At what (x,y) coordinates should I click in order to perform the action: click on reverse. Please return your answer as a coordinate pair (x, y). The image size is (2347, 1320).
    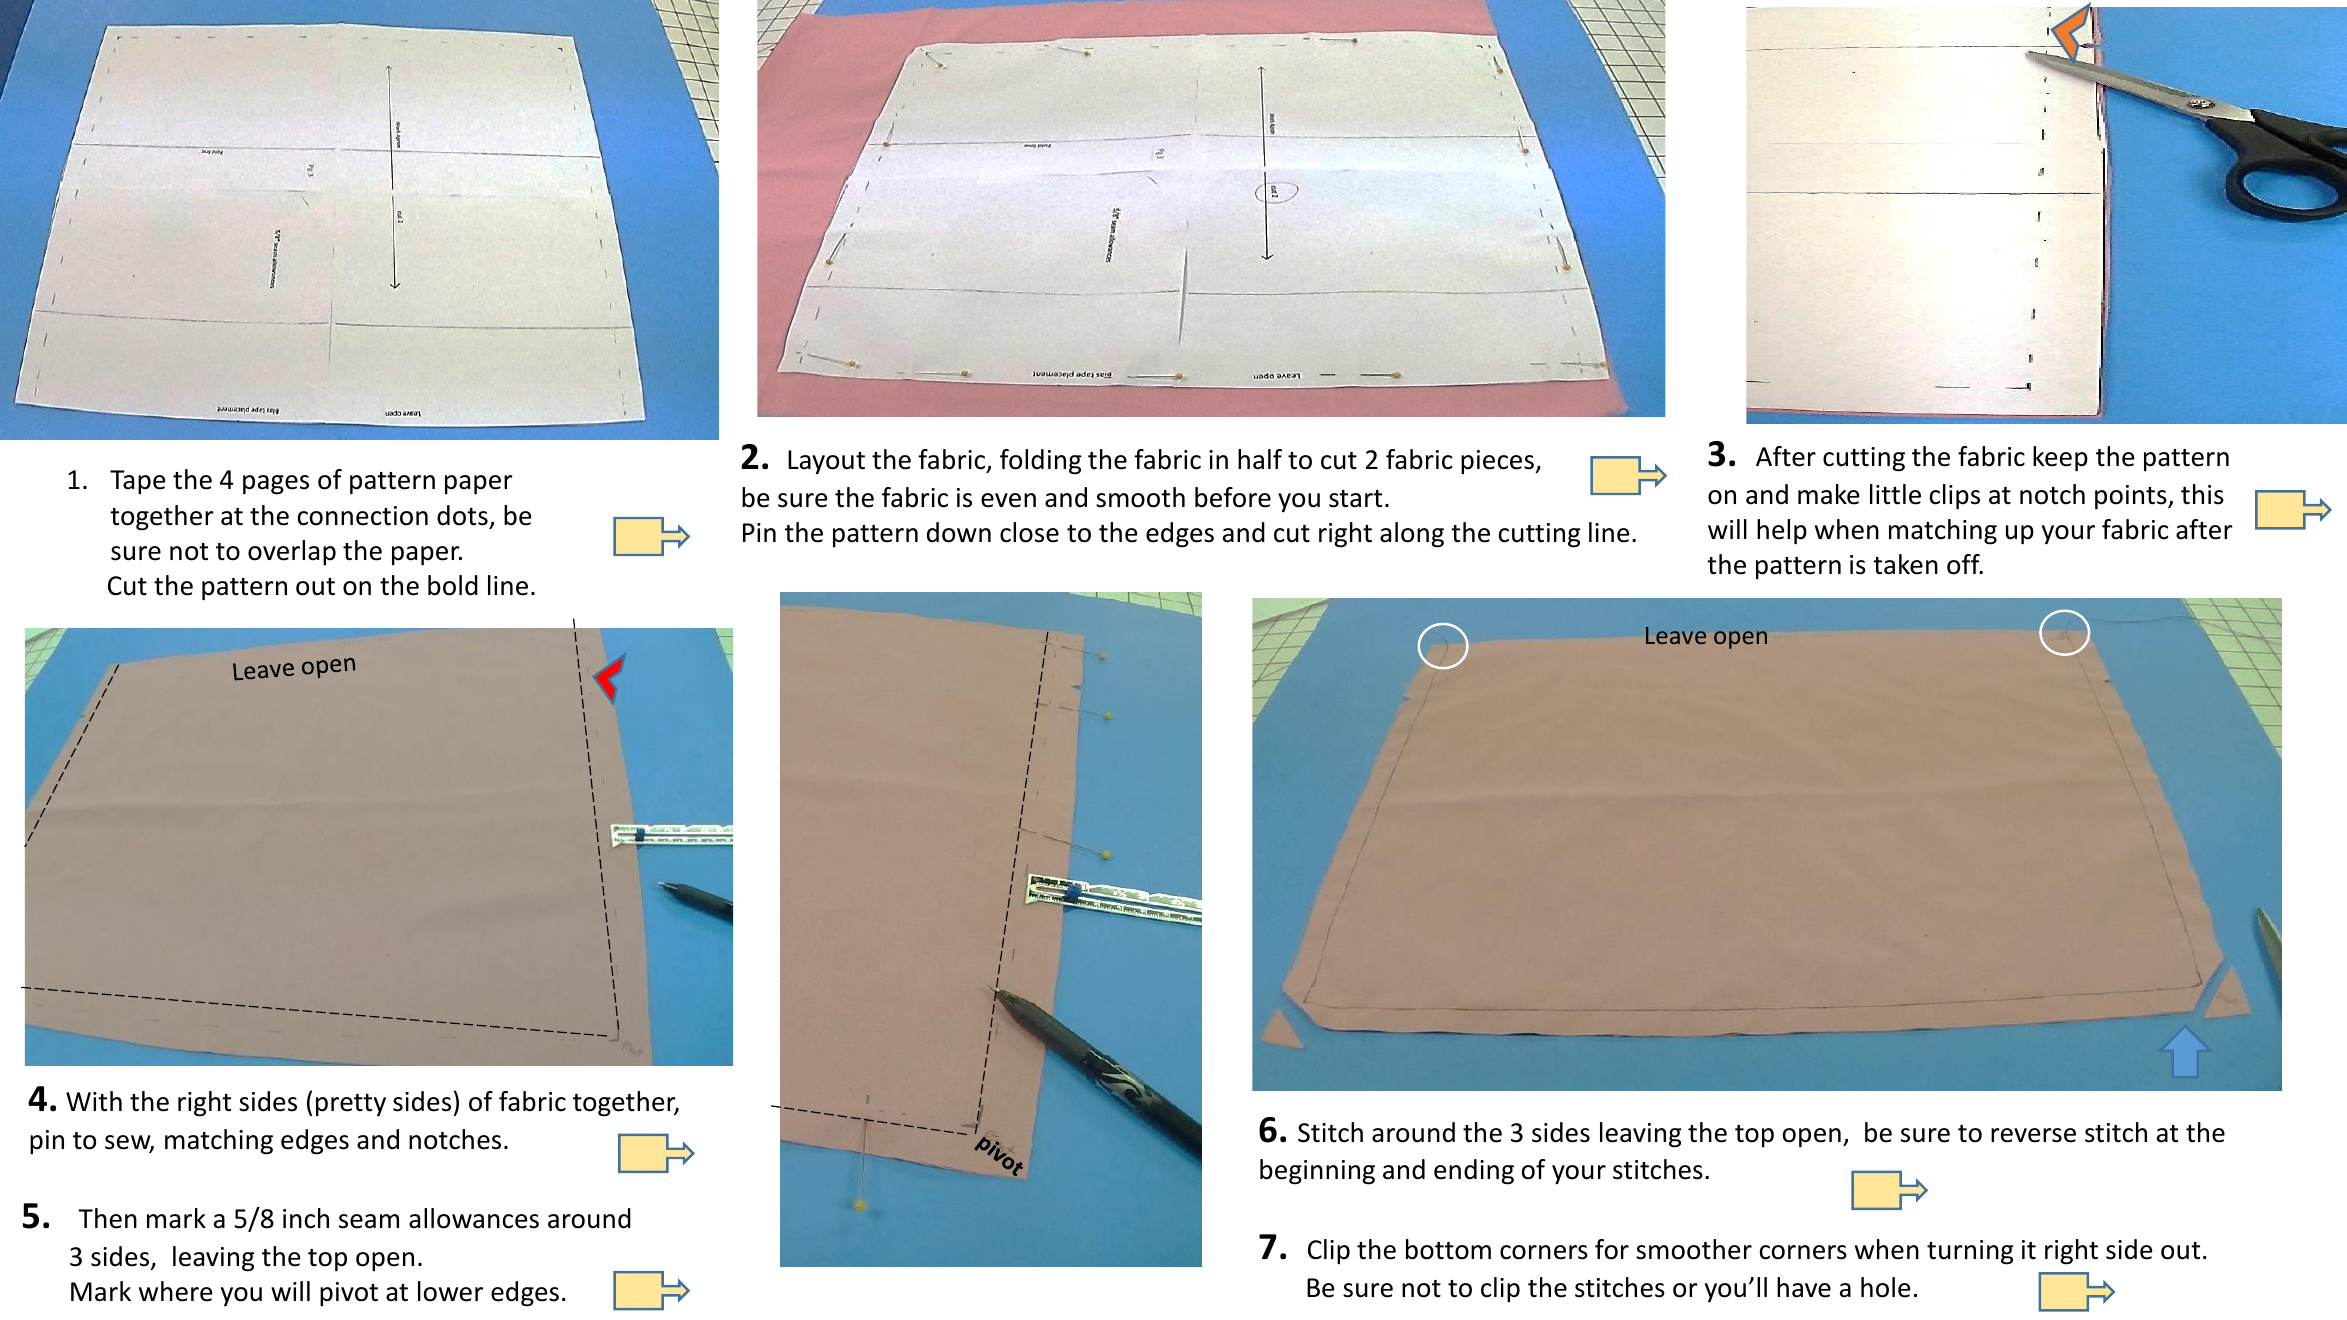
    Looking at the image, I should click on (2033, 1135).
